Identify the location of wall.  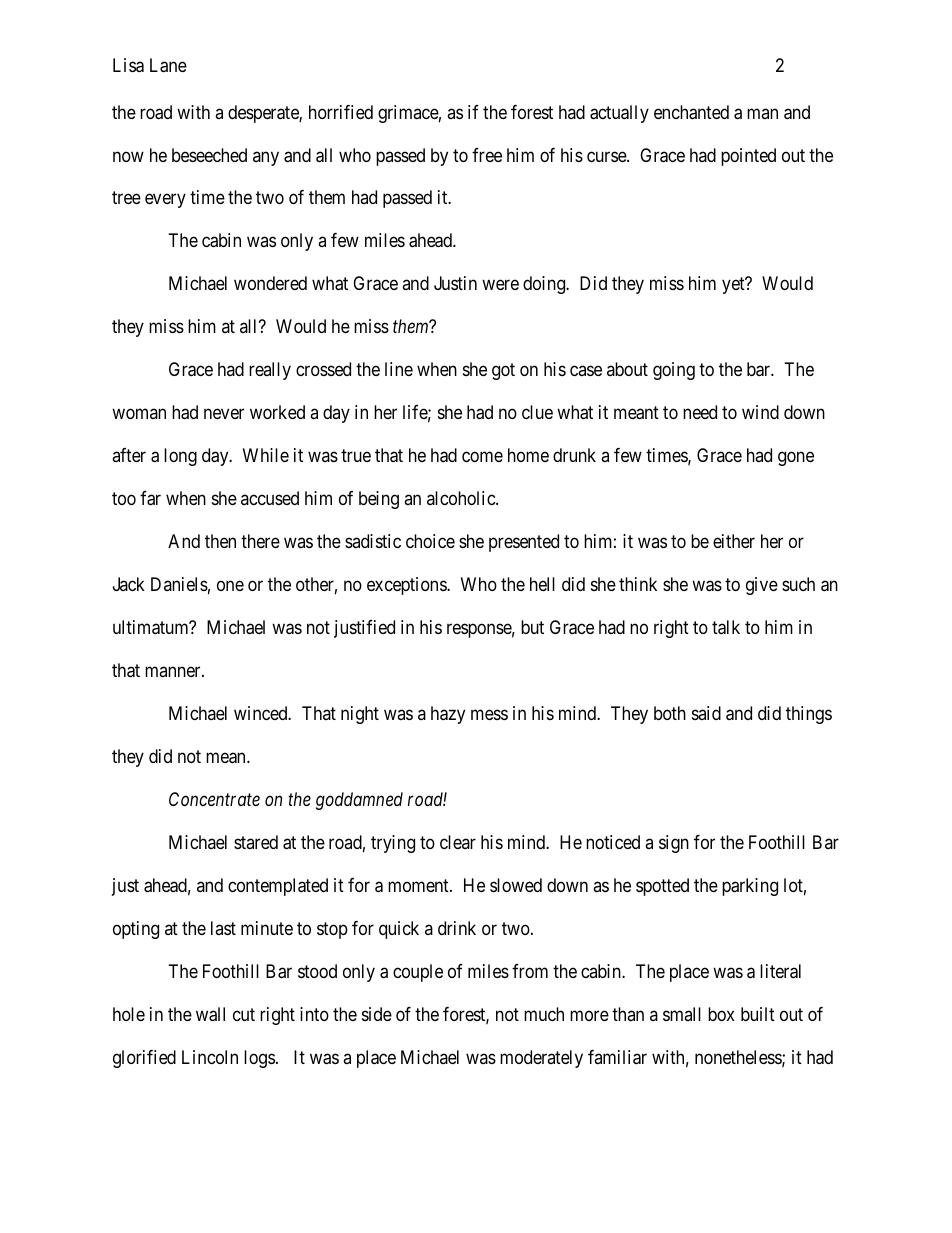
(210, 1014).
